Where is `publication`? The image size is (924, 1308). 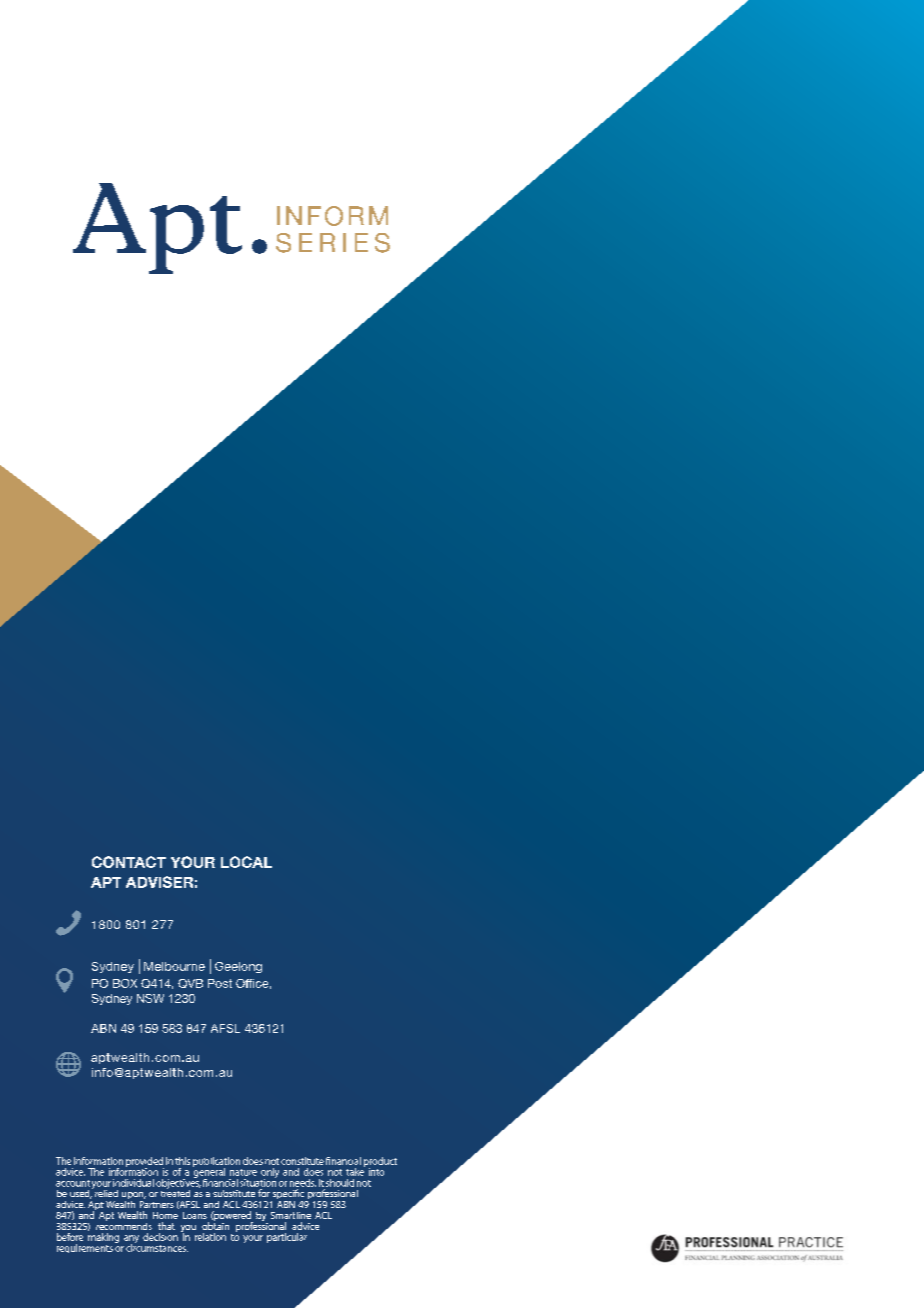
publication is located at coordinates (216, 1163).
